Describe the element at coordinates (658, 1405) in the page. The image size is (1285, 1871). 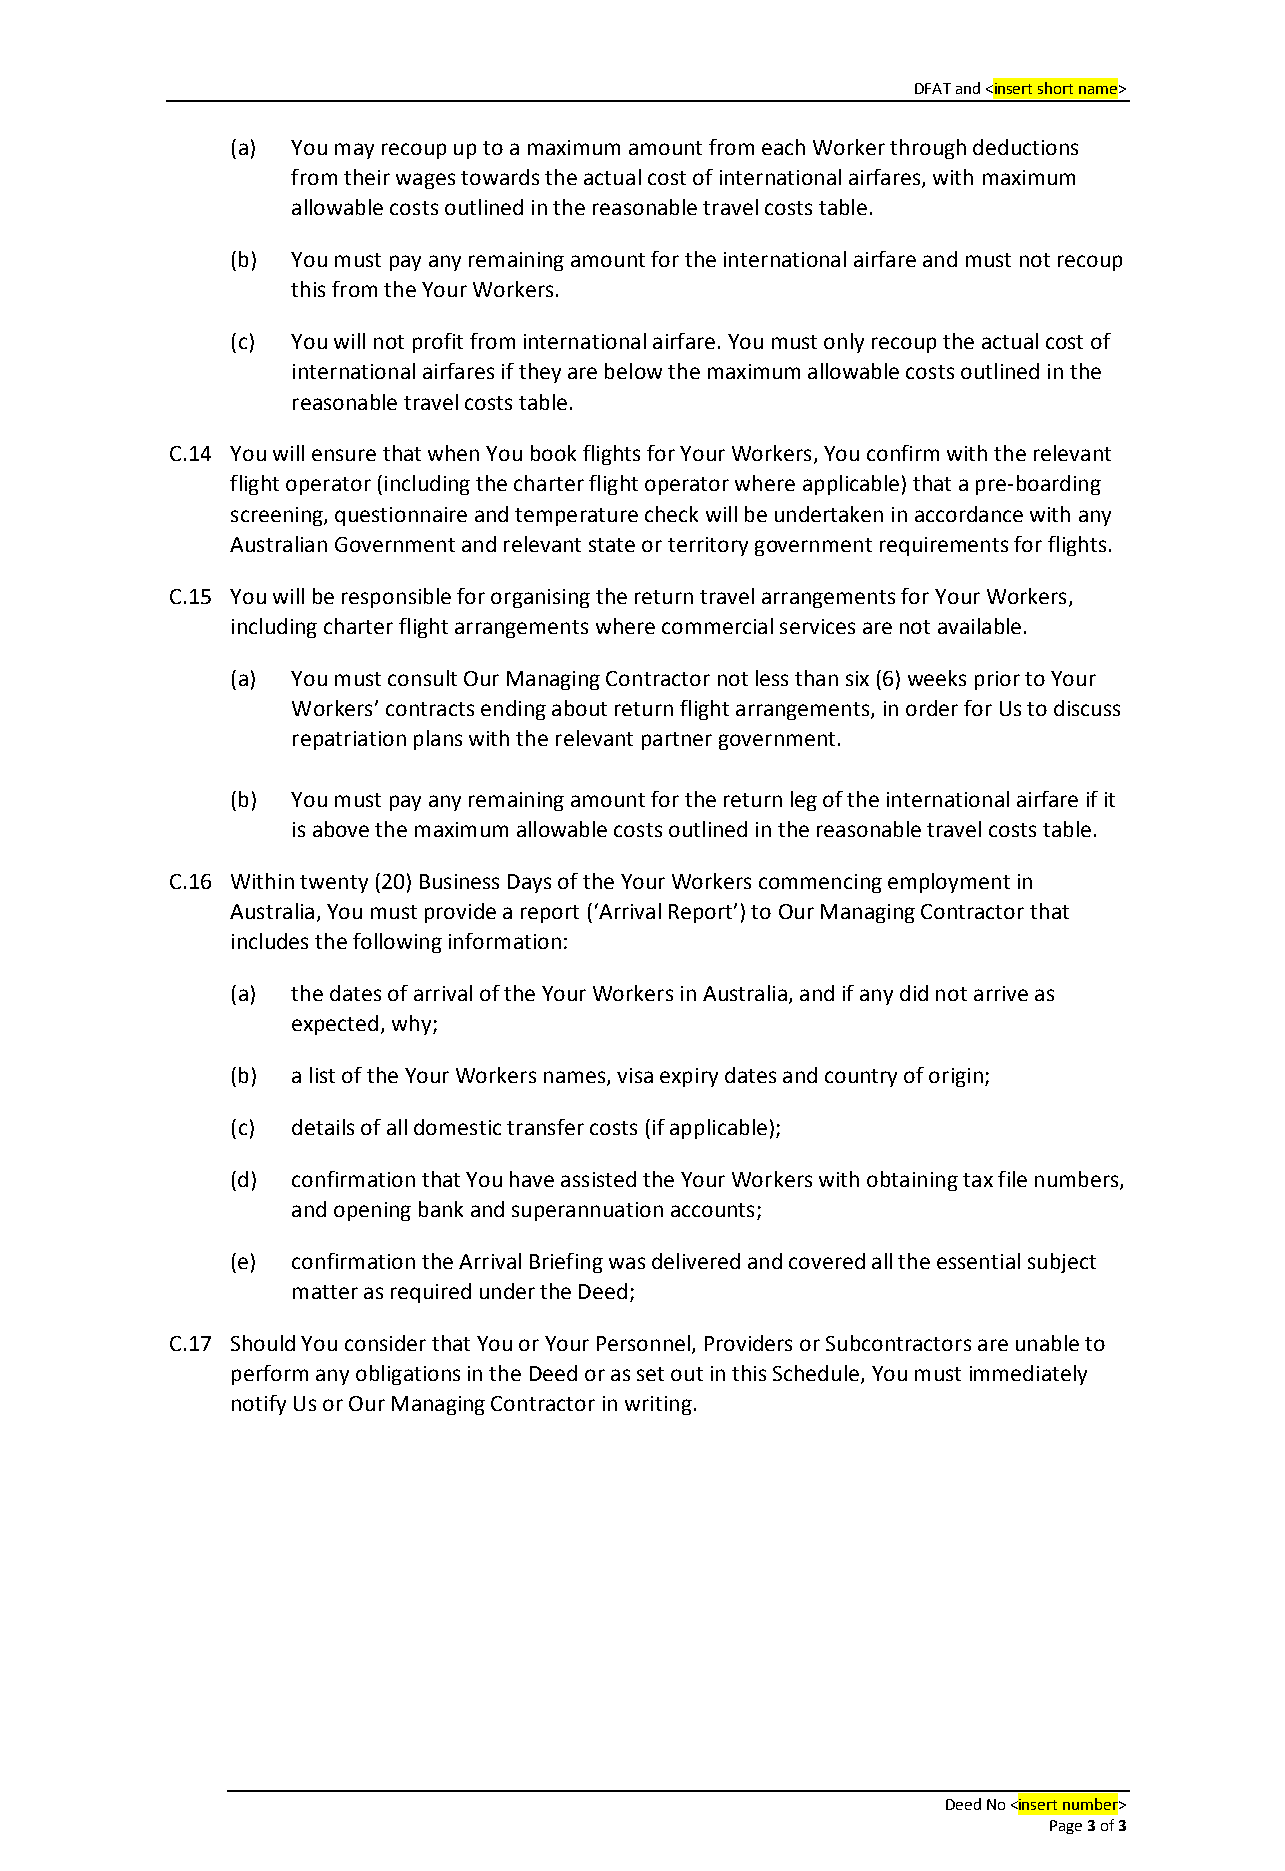
I see `writing` at that location.
